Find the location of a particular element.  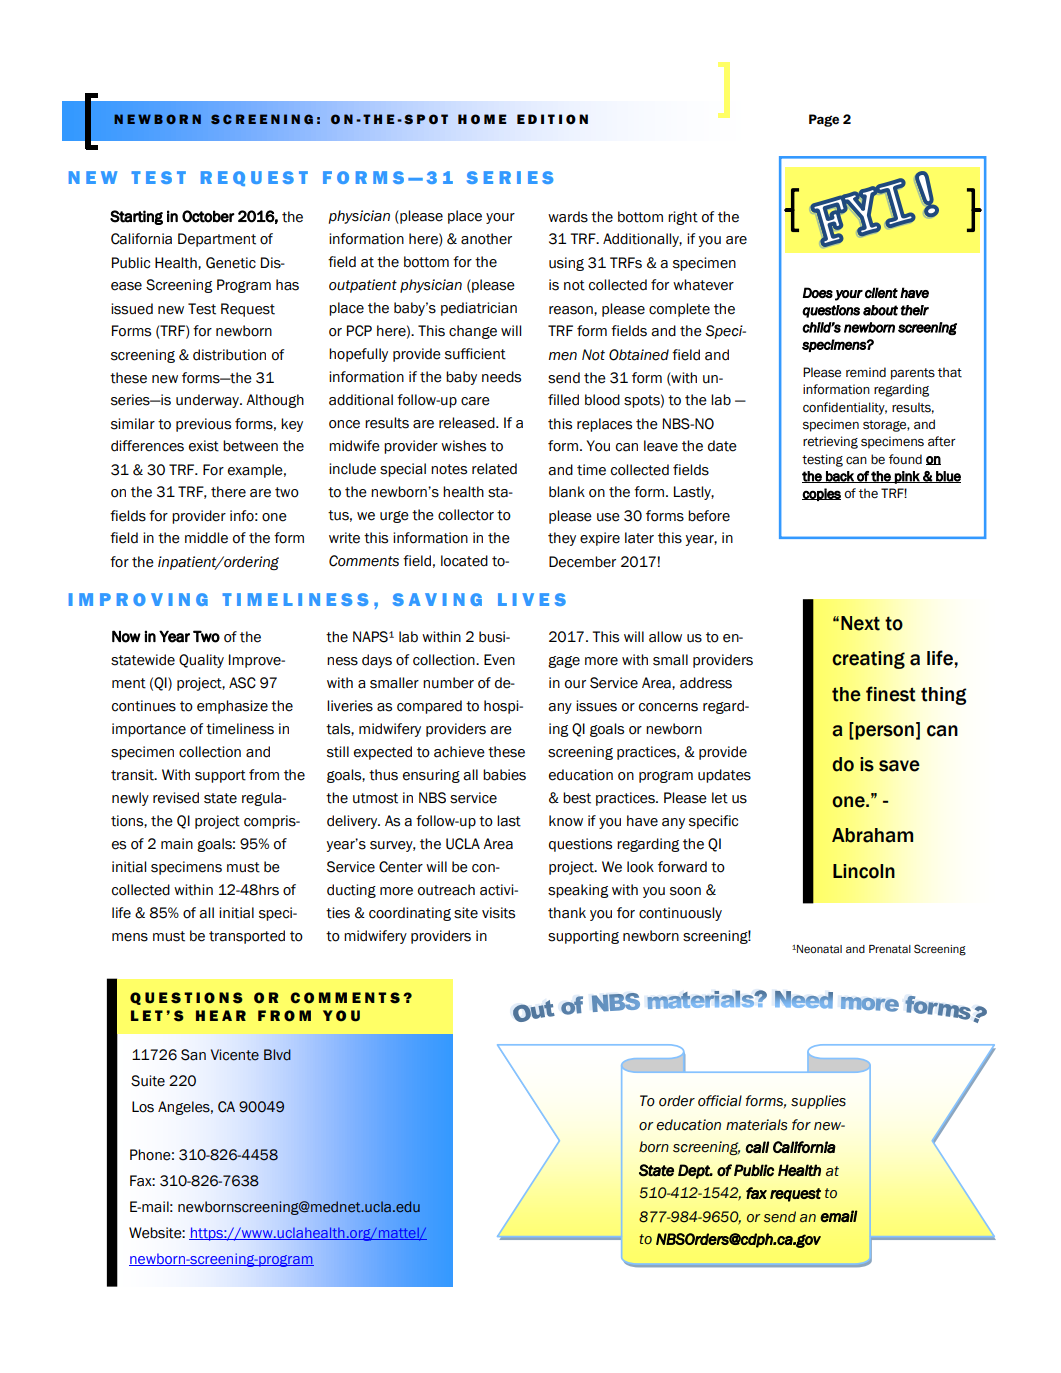

Lincoln is located at coordinates (864, 871).
